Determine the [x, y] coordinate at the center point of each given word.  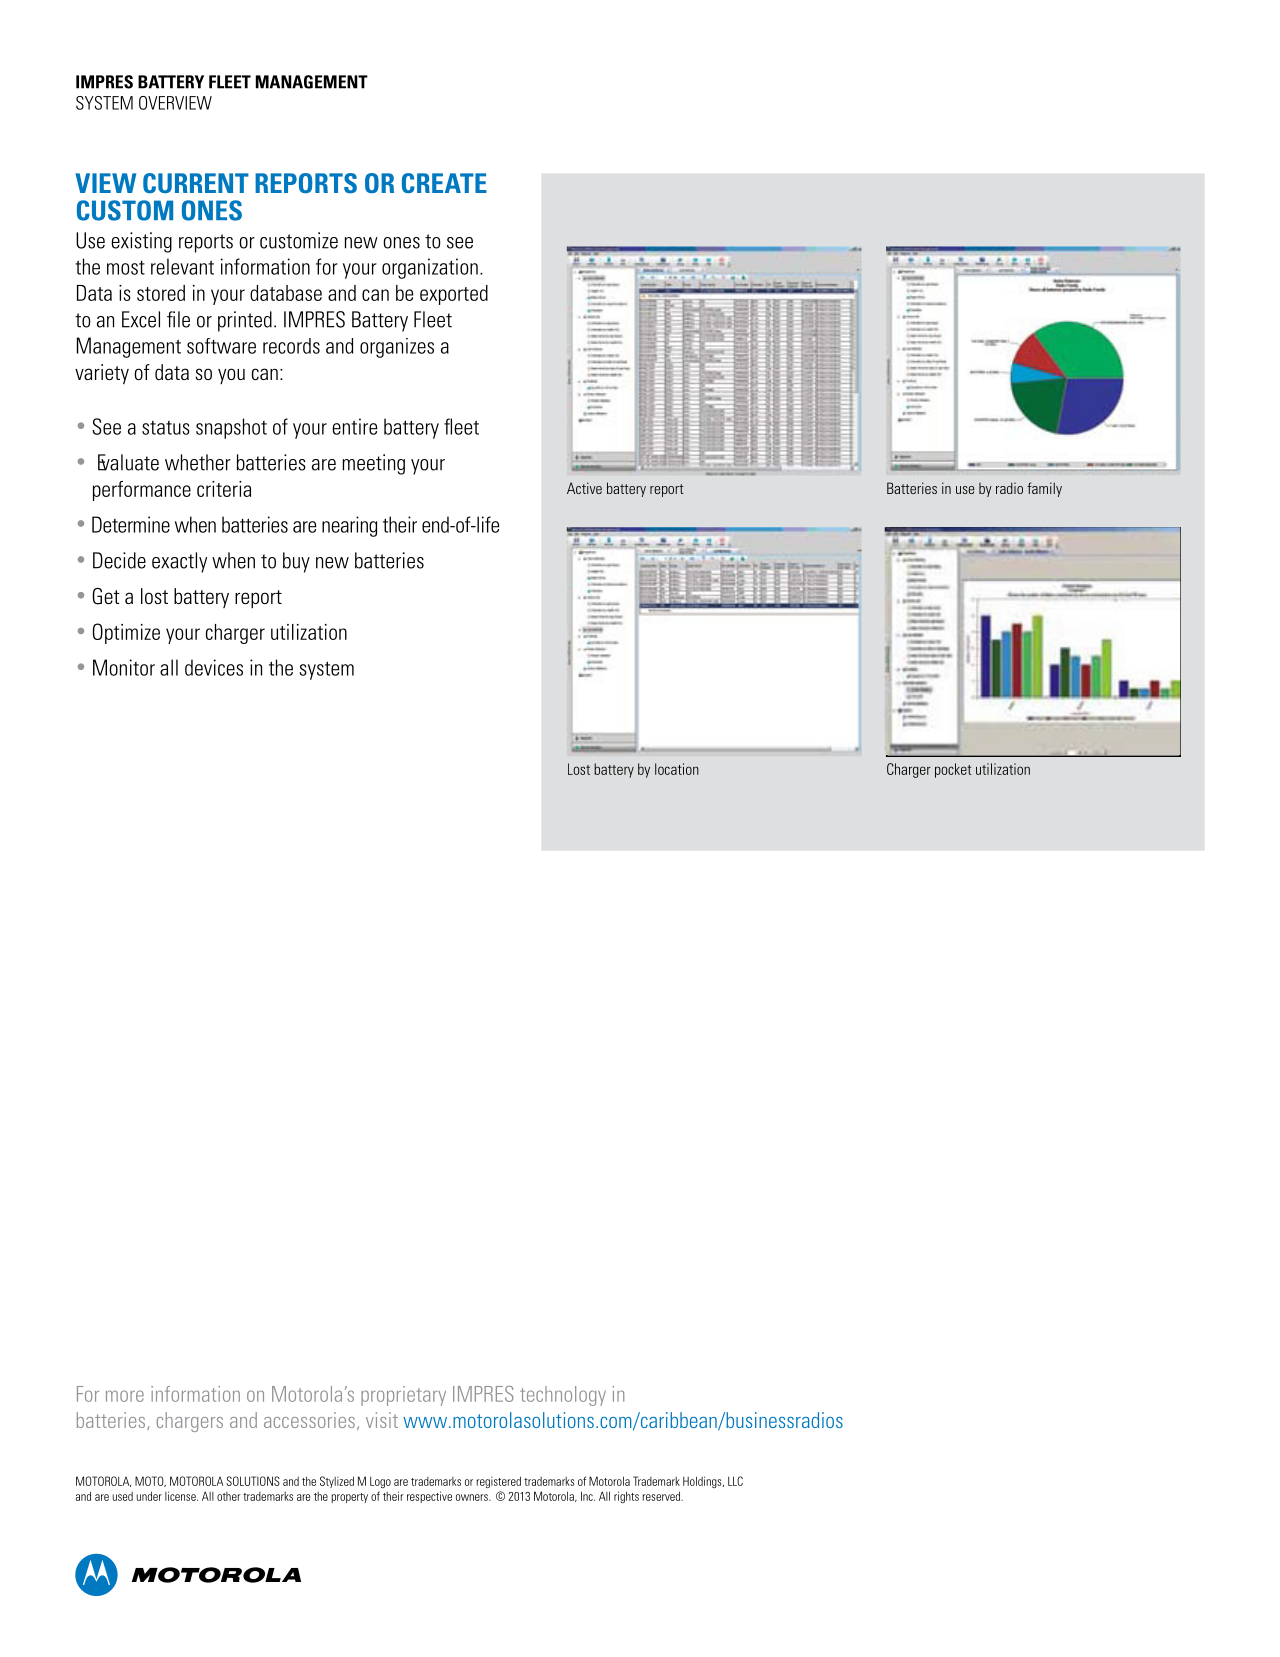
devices [214, 667]
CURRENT [196, 183]
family [1044, 489]
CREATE [444, 183]
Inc [588, 1496]
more [125, 1396]
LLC [735, 1481]
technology [563, 1396]
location [677, 769]
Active [584, 488]
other [229, 1496]
